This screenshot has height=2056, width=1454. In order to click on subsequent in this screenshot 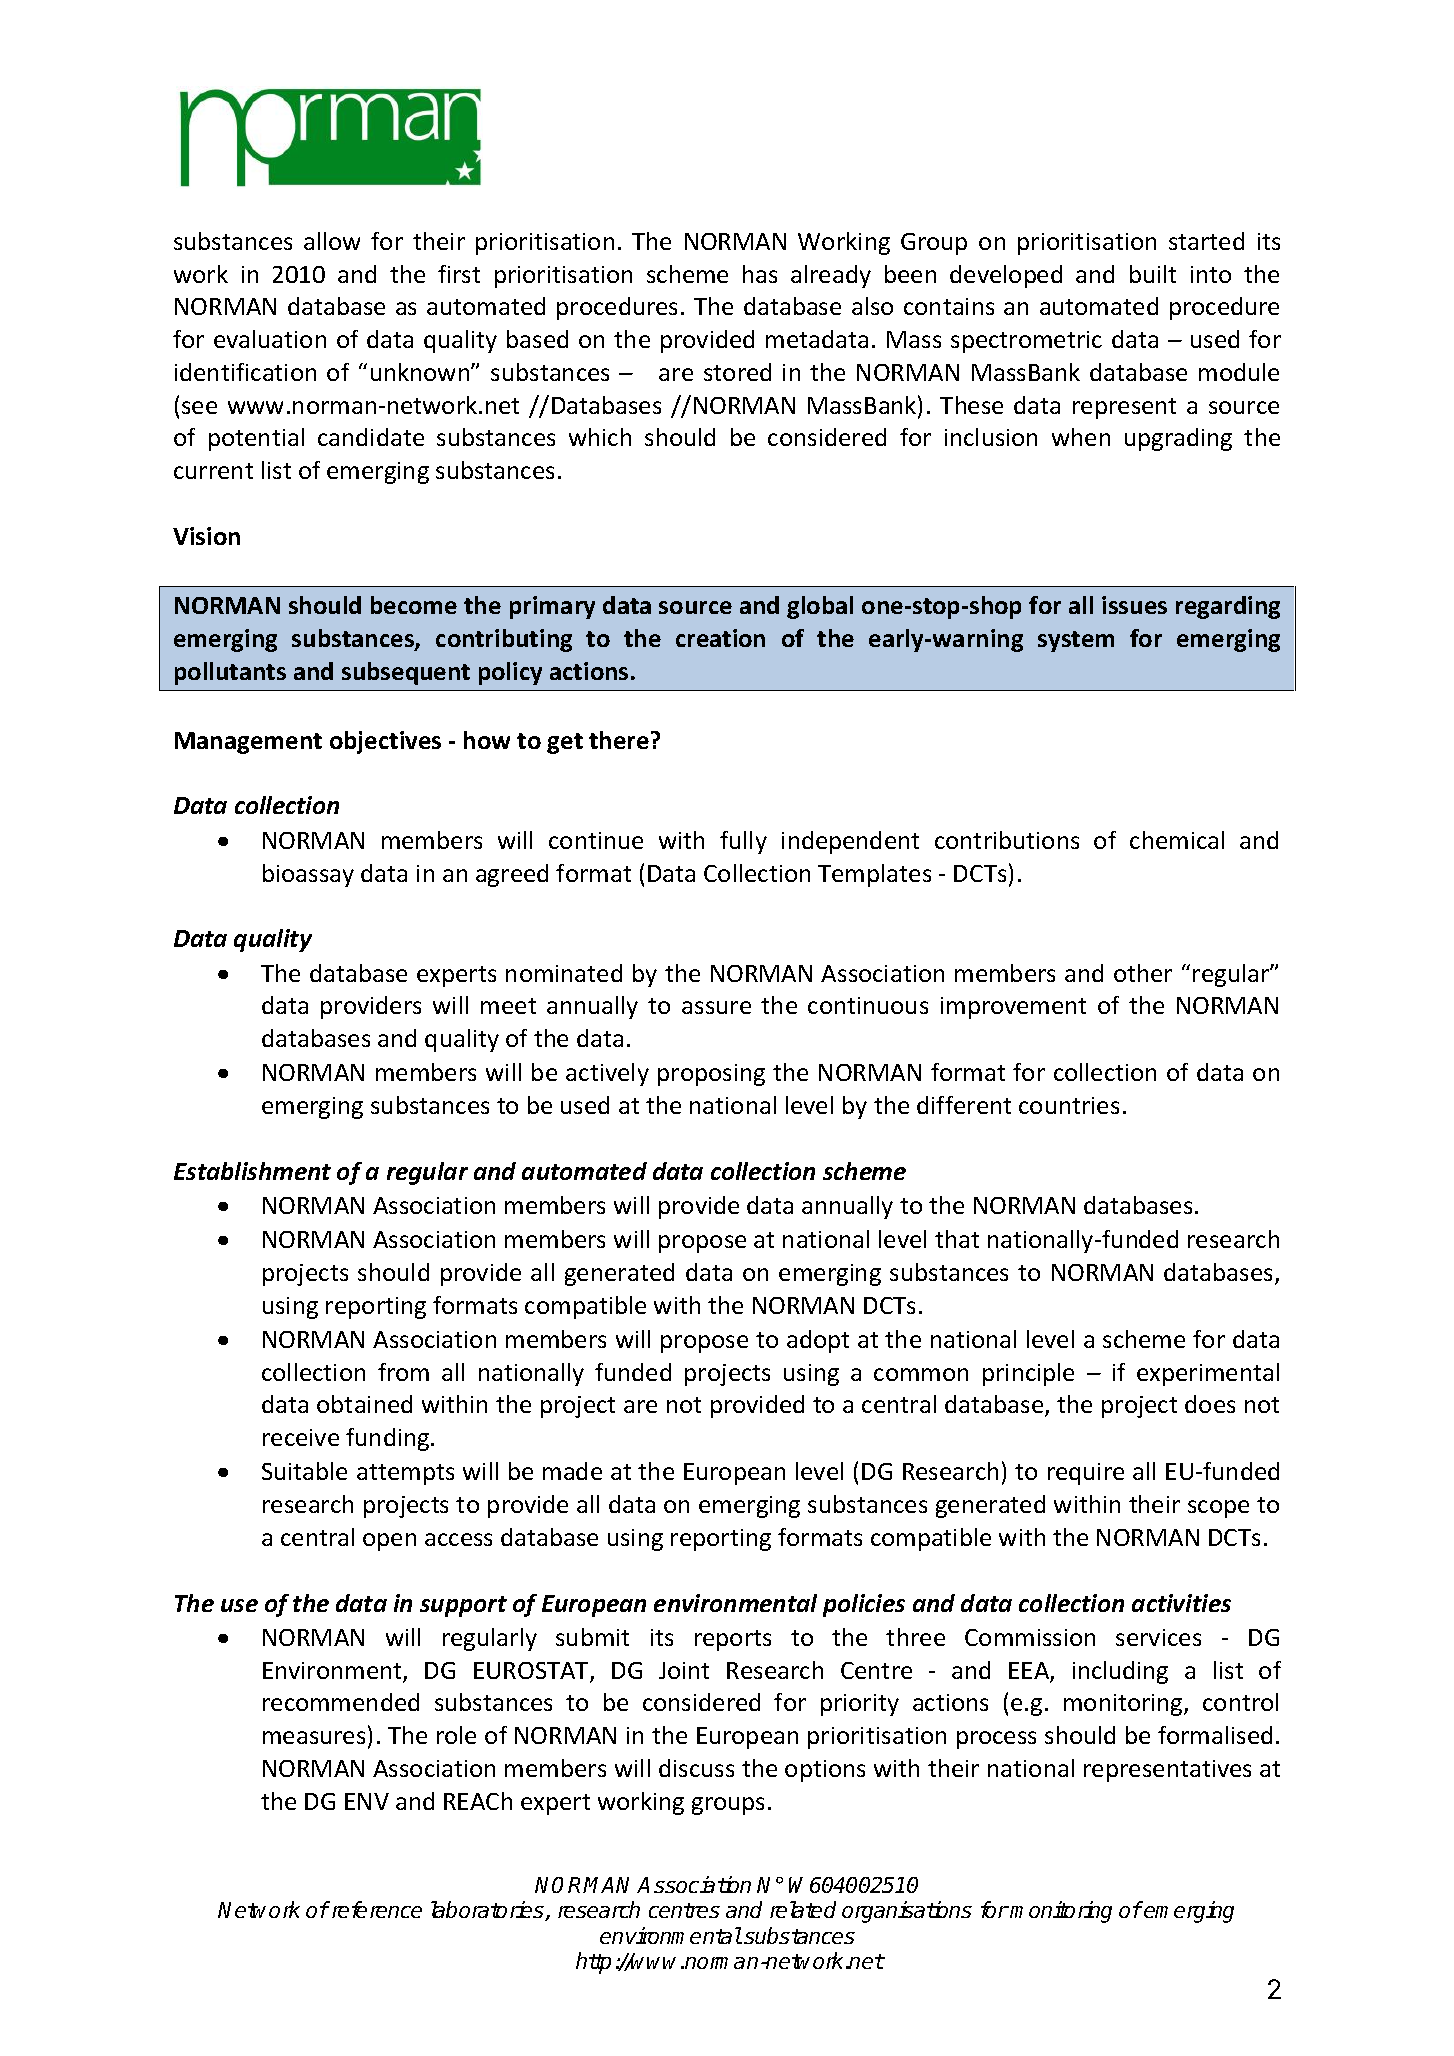, I will do `click(406, 673)`.
